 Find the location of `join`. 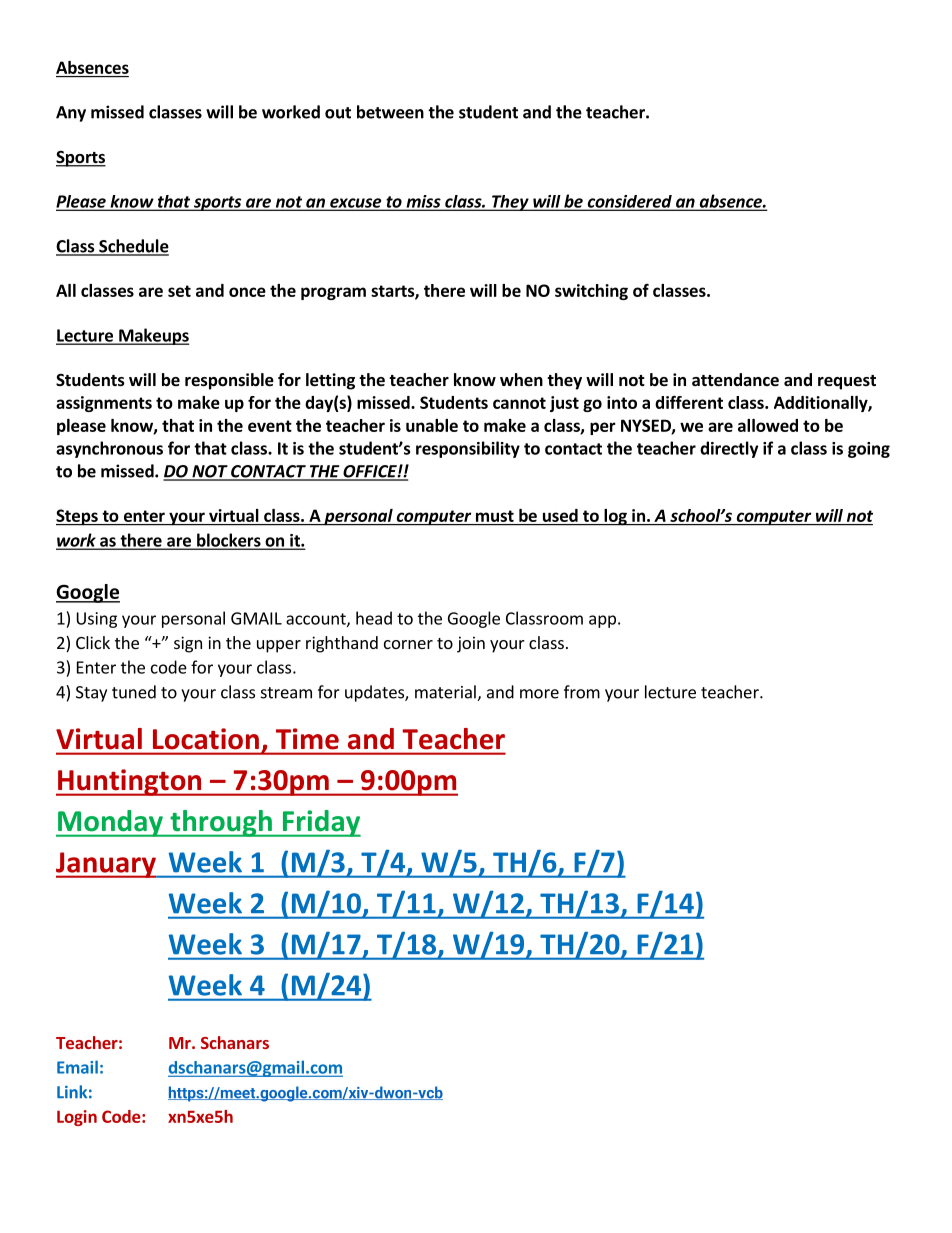

join is located at coordinates (471, 644).
